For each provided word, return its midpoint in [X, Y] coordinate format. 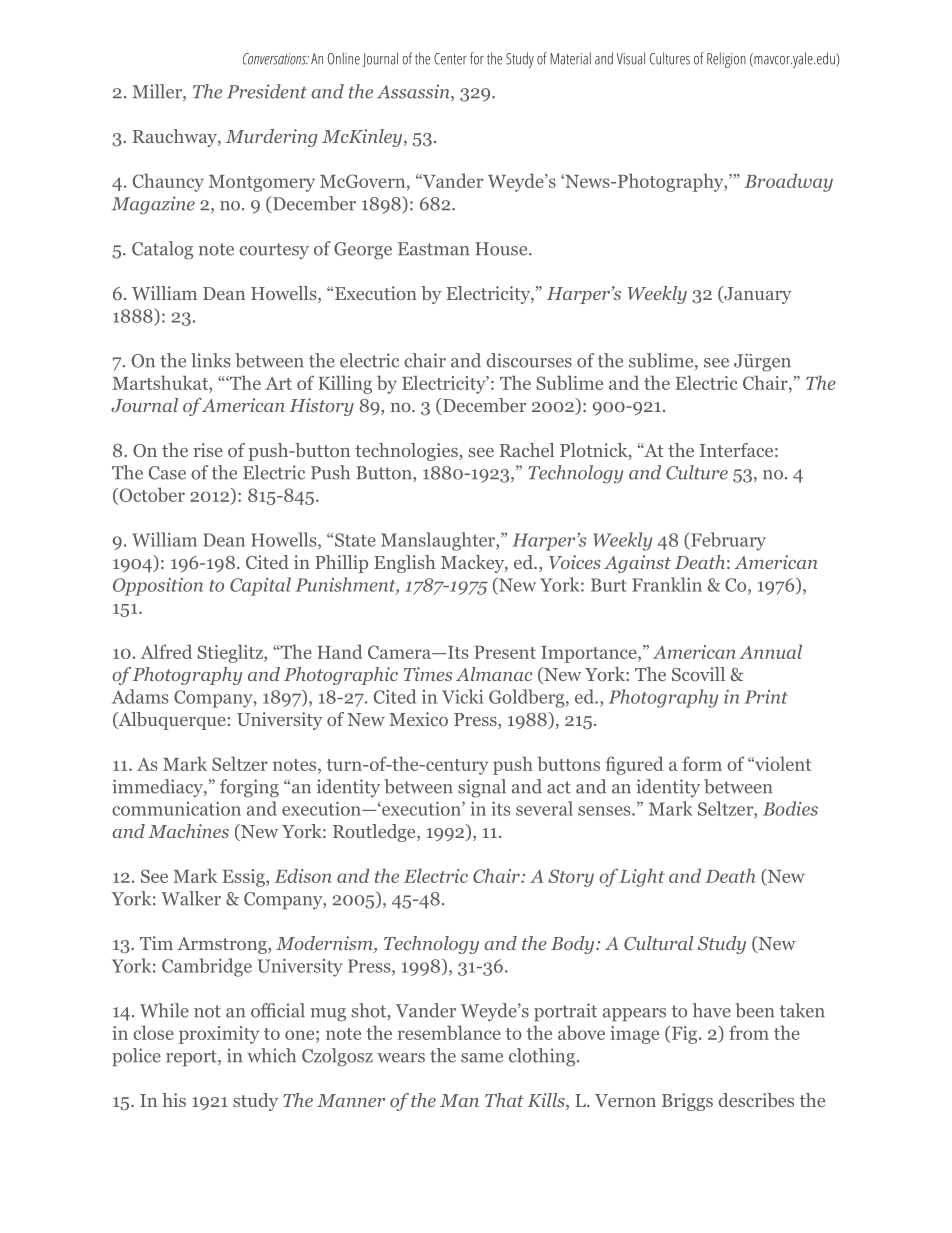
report [192, 1058]
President [267, 91]
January [757, 295]
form [702, 763]
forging [249, 788]
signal [482, 788]
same [482, 1058]
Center [450, 59]
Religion [726, 60]
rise [208, 450]
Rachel [527, 450]
